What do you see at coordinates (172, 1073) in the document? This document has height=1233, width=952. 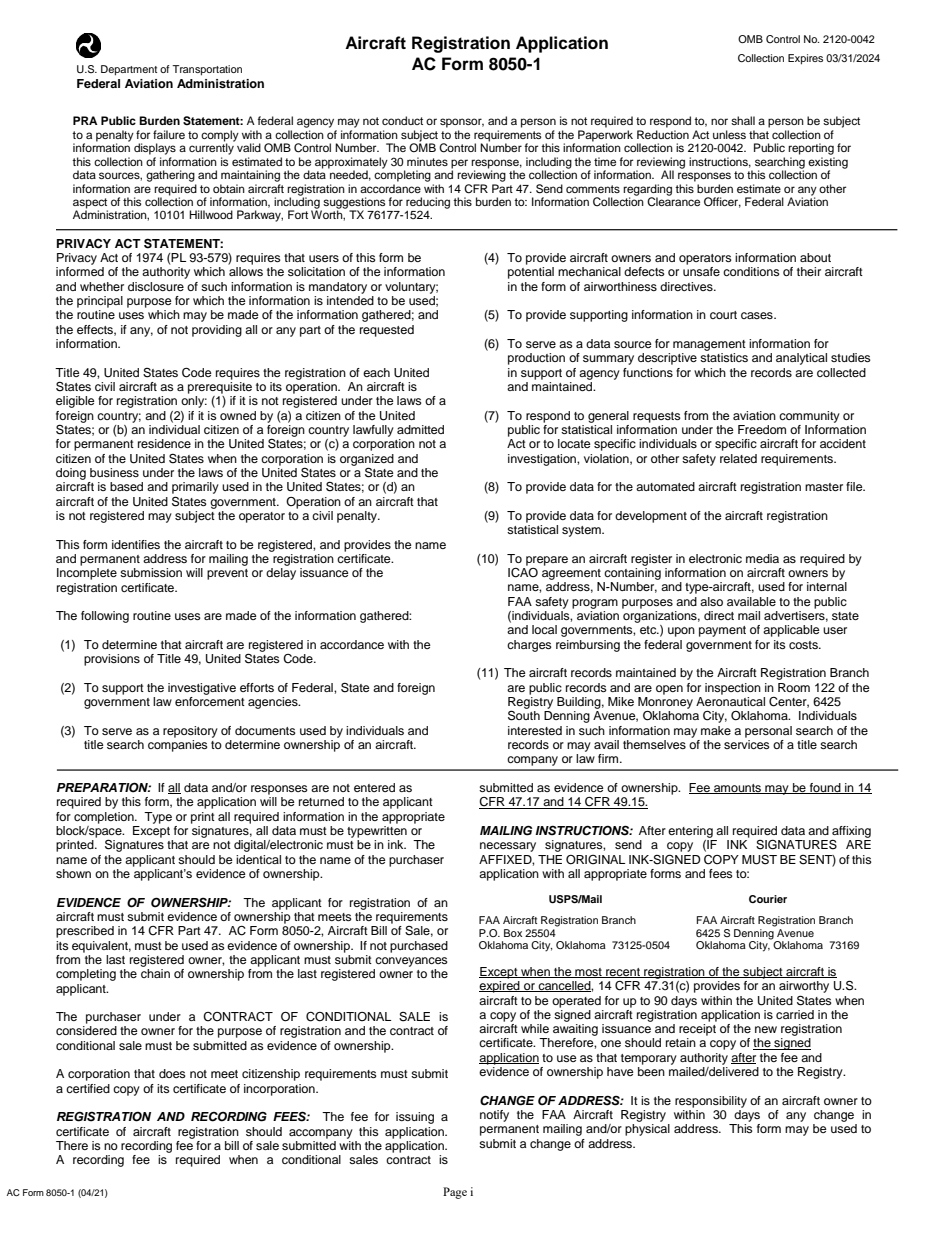 I see `does` at bounding box center [172, 1073].
